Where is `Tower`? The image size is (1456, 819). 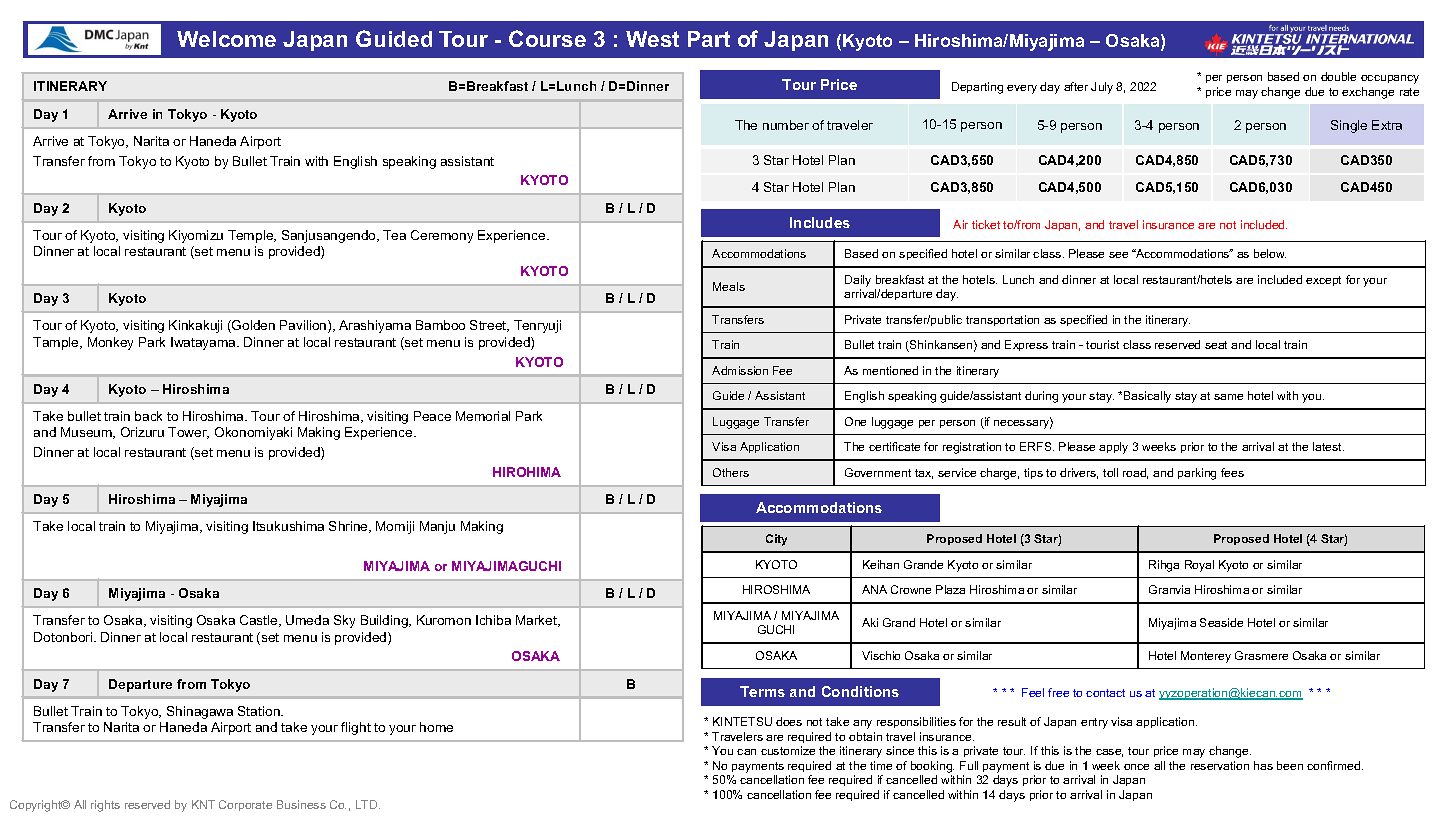 Tower is located at coordinates (188, 433).
